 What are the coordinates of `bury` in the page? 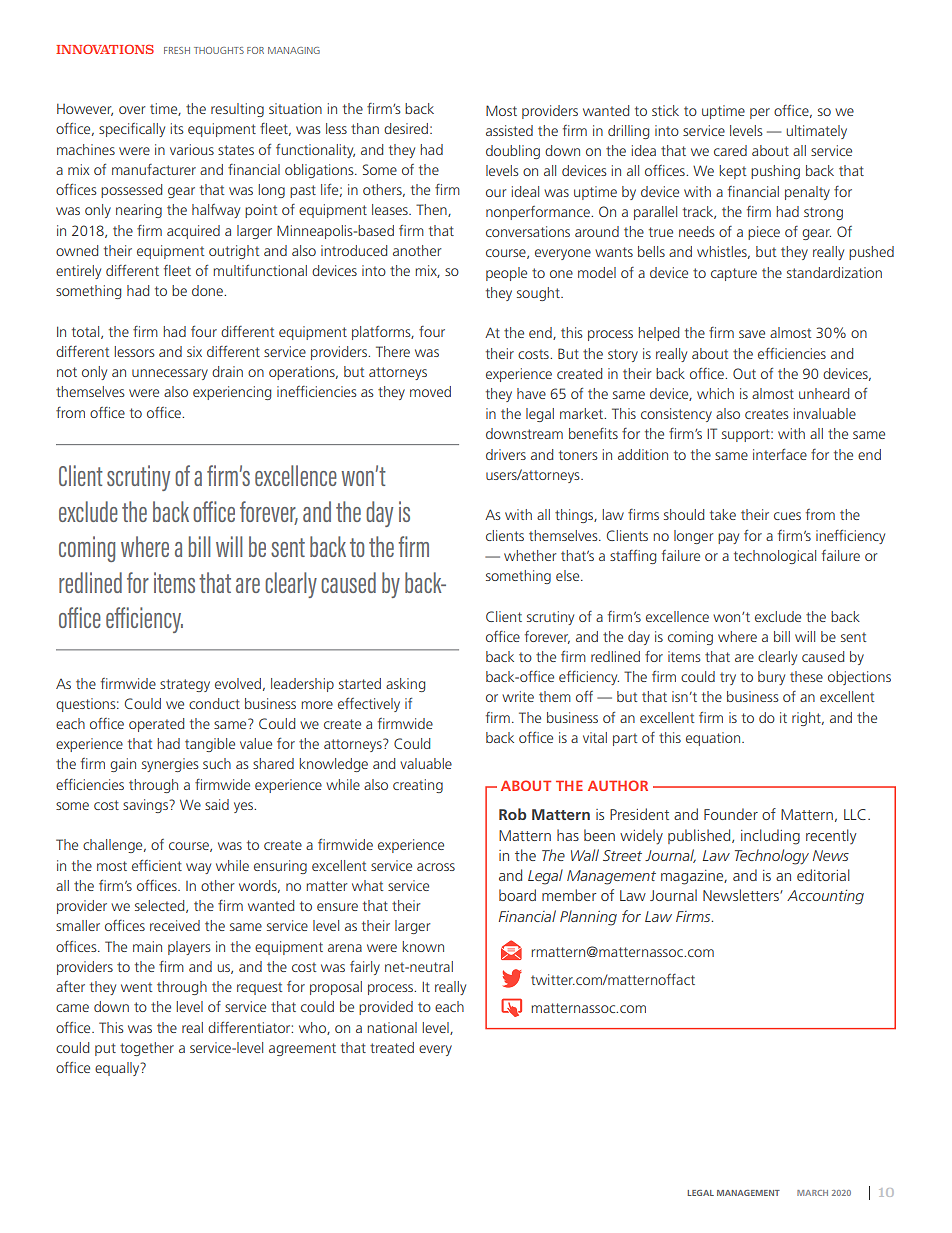 It's located at (771, 678).
